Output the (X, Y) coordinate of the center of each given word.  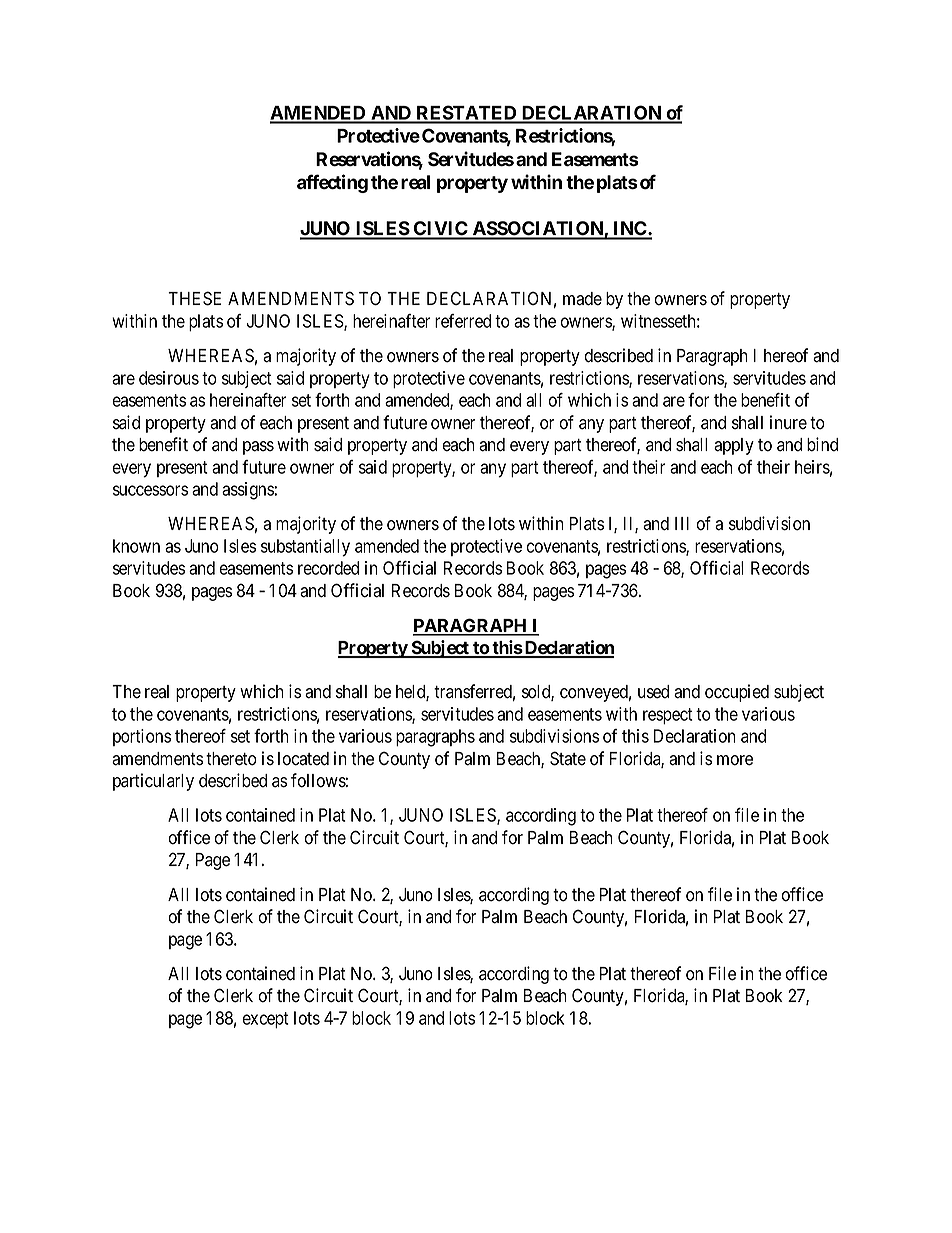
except (265, 1020)
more (735, 760)
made (582, 299)
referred (463, 321)
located (303, 759)
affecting (332, 183)
